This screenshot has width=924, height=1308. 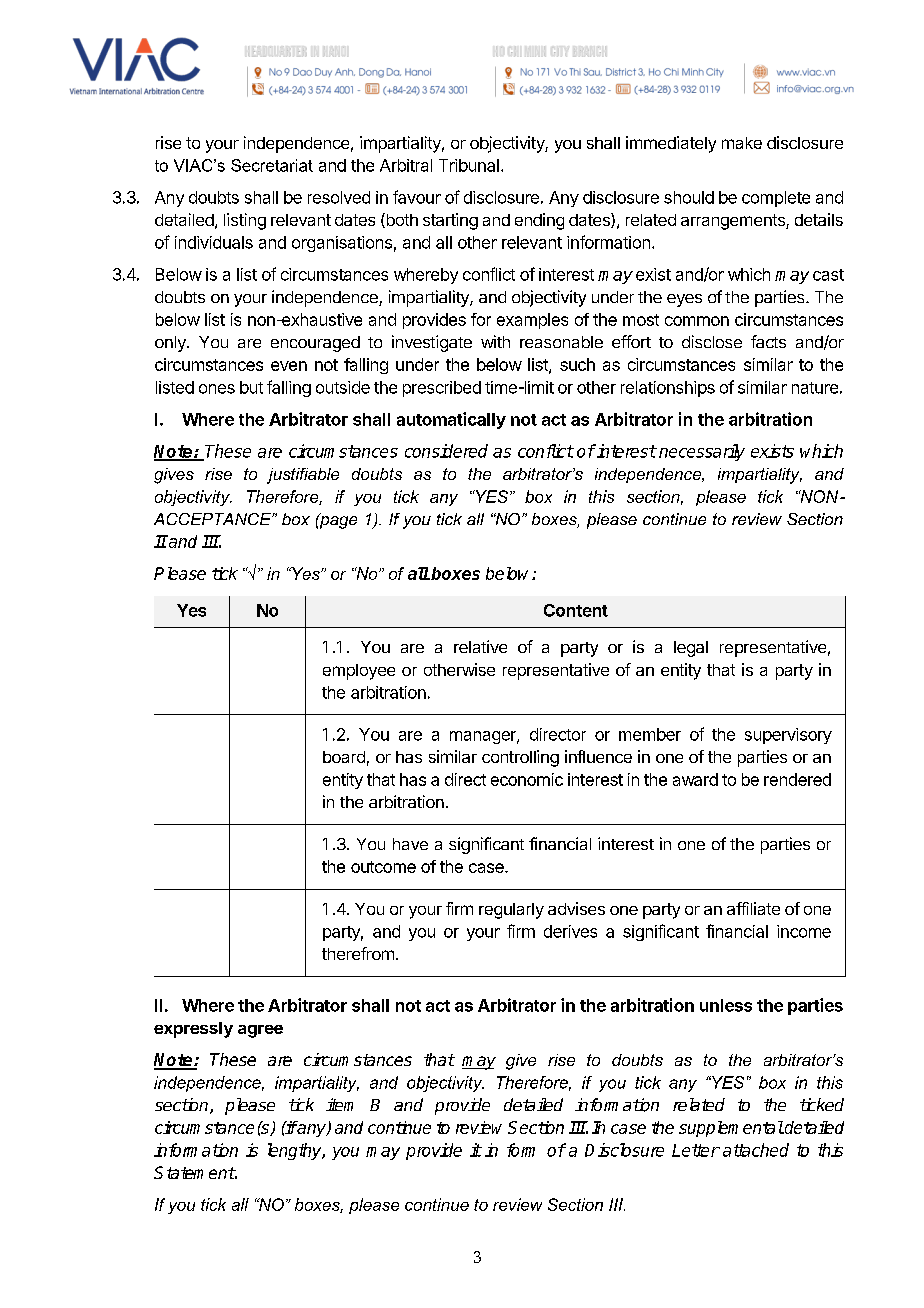 What do you see at coordinates (742, 143) in the screenshot?
I see `make` at bounding box center [742, 143].
